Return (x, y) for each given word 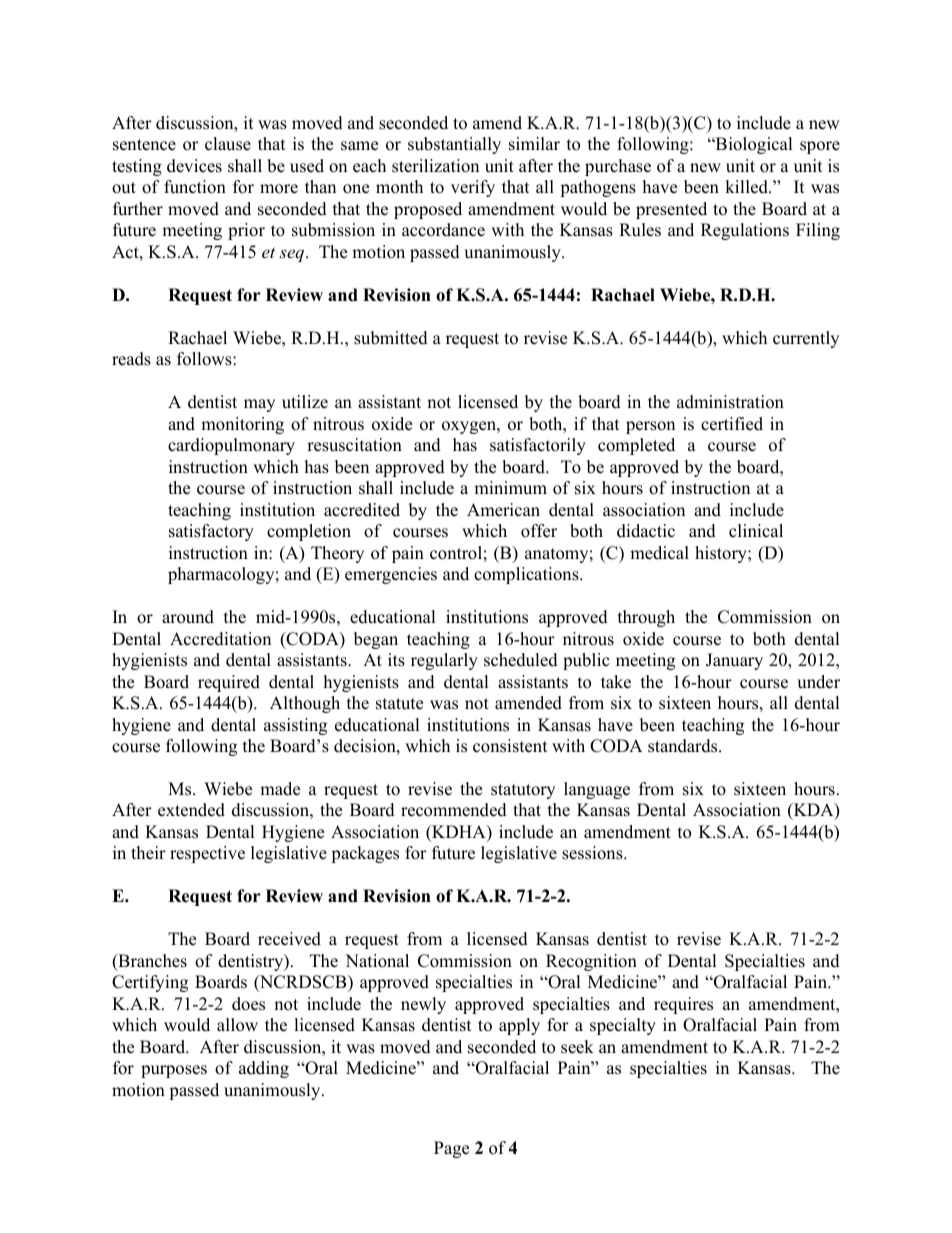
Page (451, 1149)
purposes (174, 1071)
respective (207, 854)
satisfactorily (538, 446)
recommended (454, 810)
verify (473, 188)
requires (683, 1005)
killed (747, 187)
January (734, 661)
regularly (444, 661)
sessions (593, 853)
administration (730, 402)
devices (194, 166)
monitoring (242, 425)
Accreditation (220, 639)
